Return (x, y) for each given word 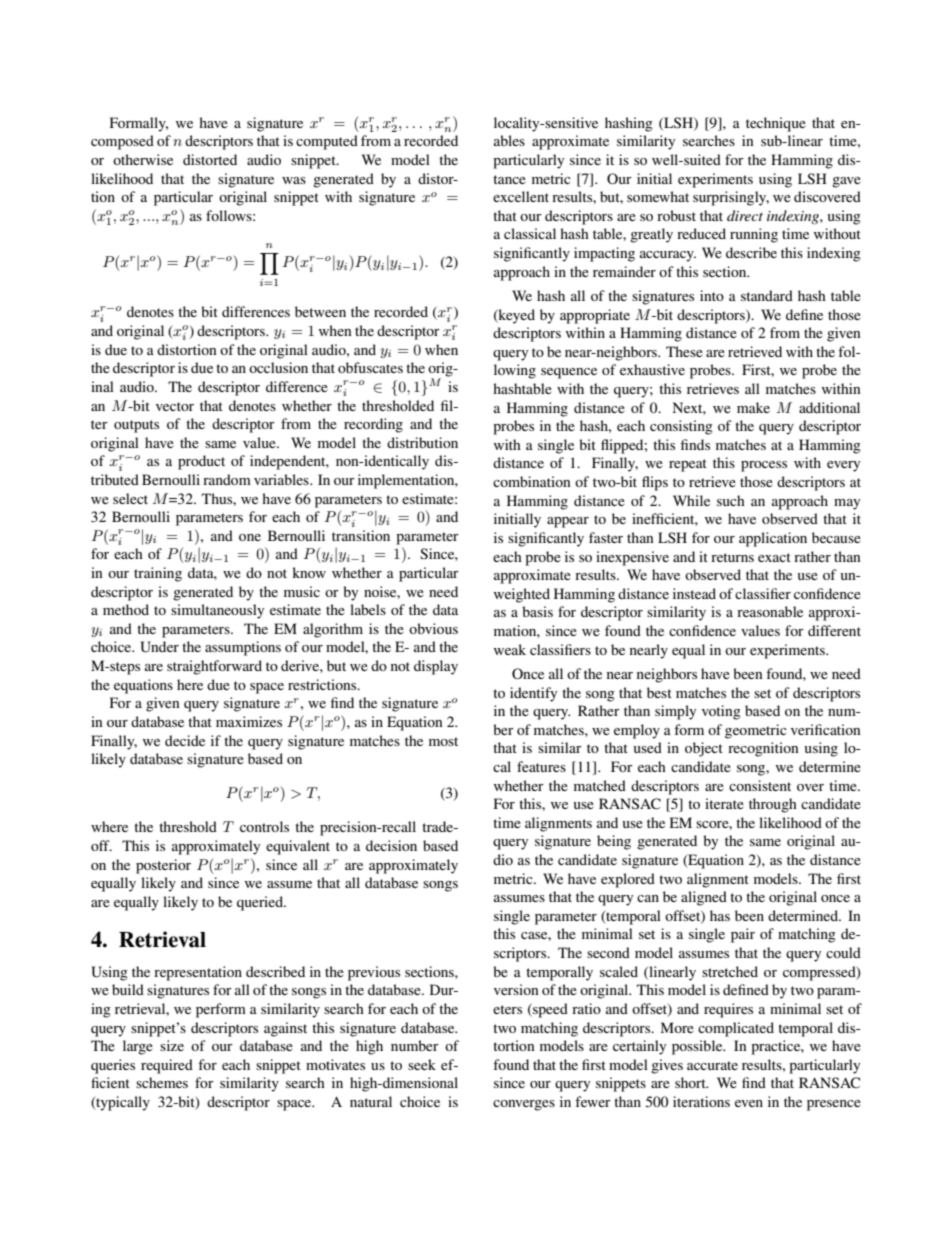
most (443, 741)
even (749, 1103)
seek (422, 1064)
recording (373, 425)
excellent (521, 196)
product (201, 462)
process (764, 466)
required (167, 1066)
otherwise (143, 159)
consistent (760, 785)
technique (776, 124)
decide (185, 740)
